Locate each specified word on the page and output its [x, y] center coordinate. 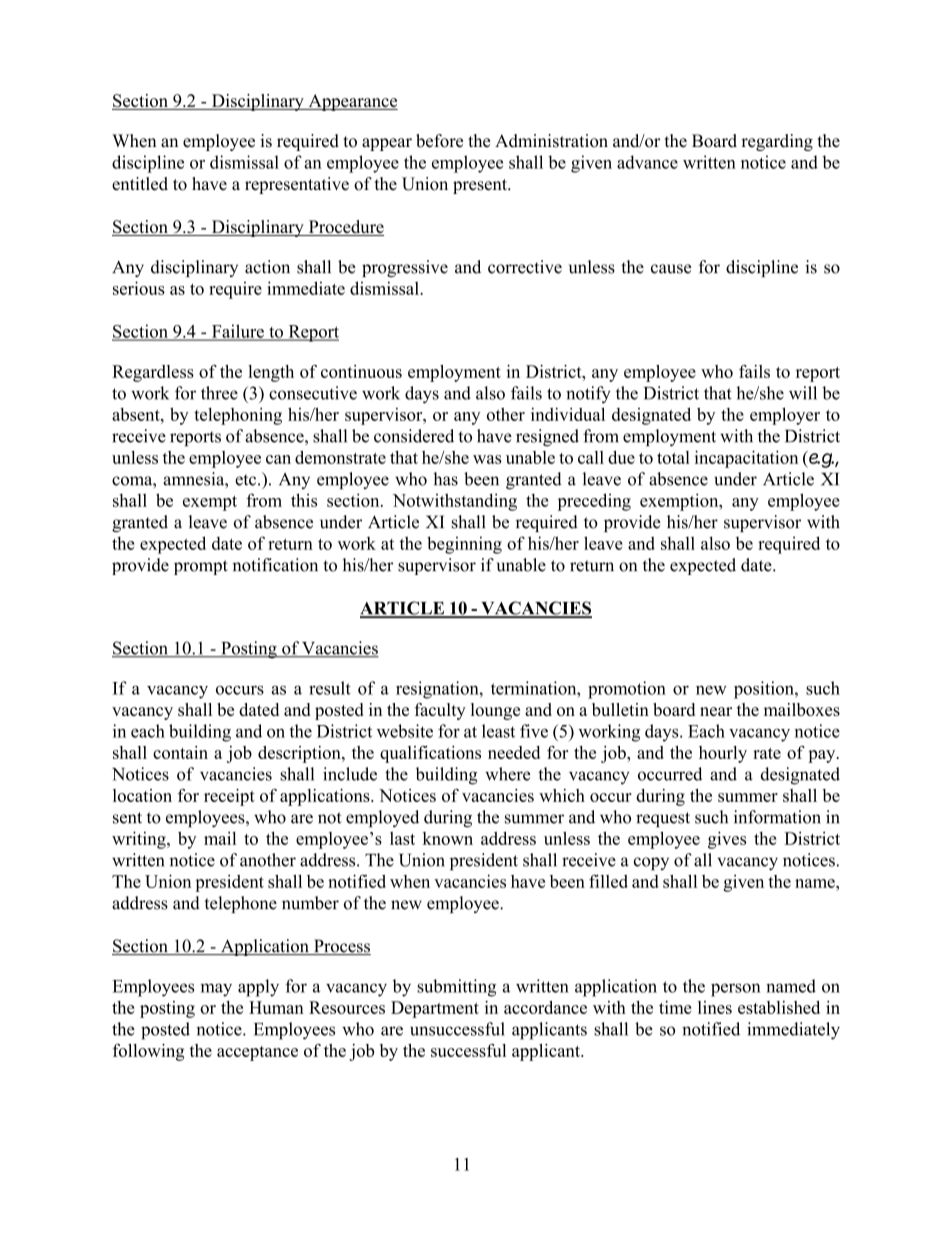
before [439, 141]
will [803, 393]
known [448, 838]
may [216, 990]
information [777, 817]
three [219, 393]
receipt [229, 797]
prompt [201, 567]
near [716, 711]
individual [568, 414]
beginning [464, 545]
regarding [777, 142]
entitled [140, 184]
